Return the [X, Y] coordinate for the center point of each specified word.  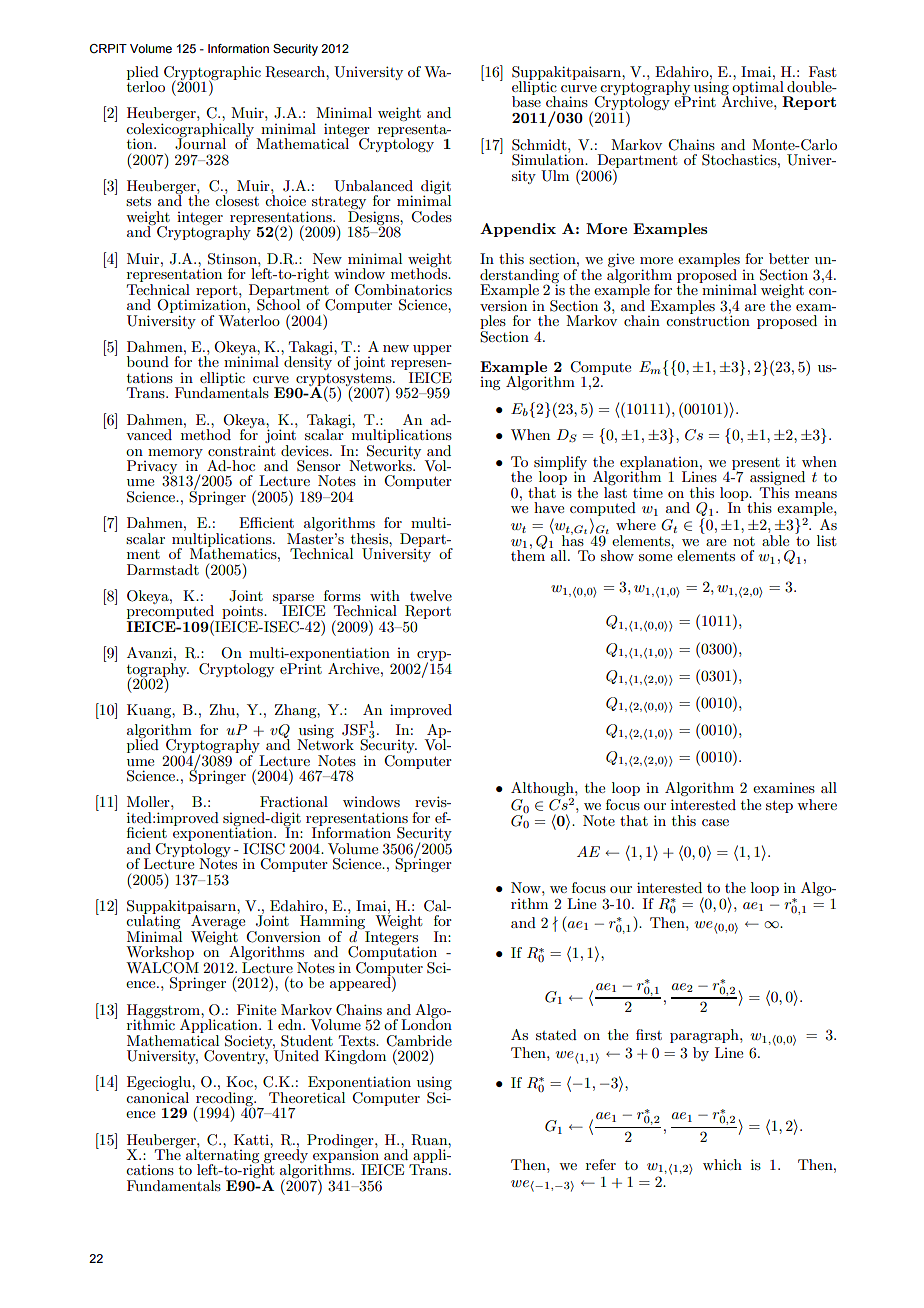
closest [237, 199]
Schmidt [540, 145]
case [715, 822]
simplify [560, 464]
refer [601, 1164]
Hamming [334, 922]
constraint [241, 450]
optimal [759, 88]
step [779, 806]
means [816, 494]
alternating [224, 1156]
